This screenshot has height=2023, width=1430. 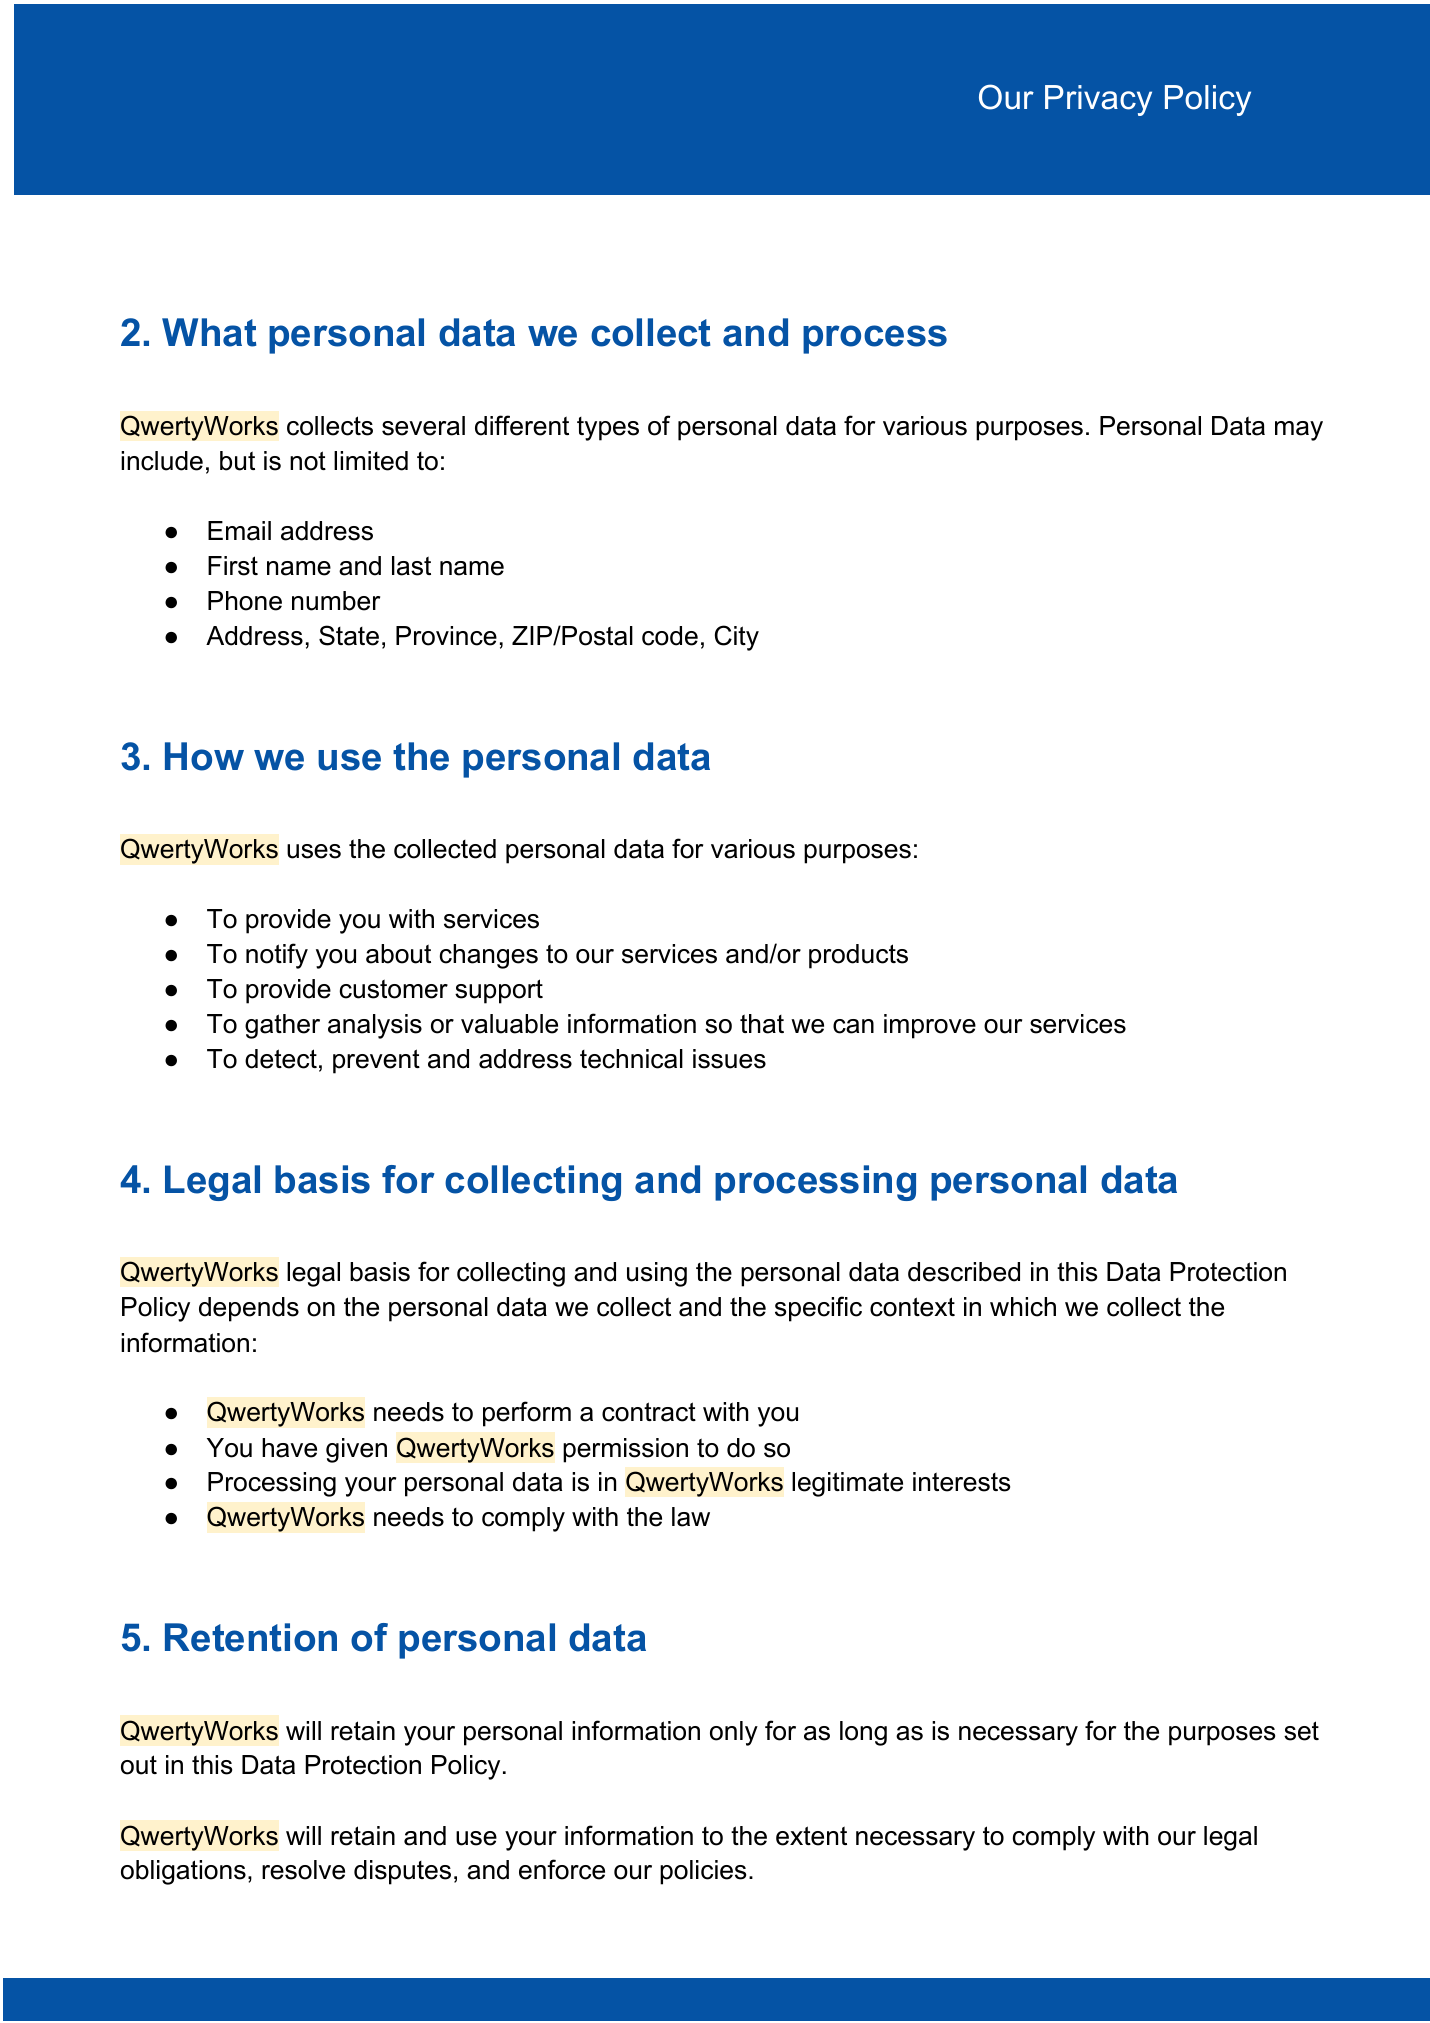 What do you see at coordinates (303, 1870) in the screenshot?
I see `resolve` at bounding box center [303, 1870].
